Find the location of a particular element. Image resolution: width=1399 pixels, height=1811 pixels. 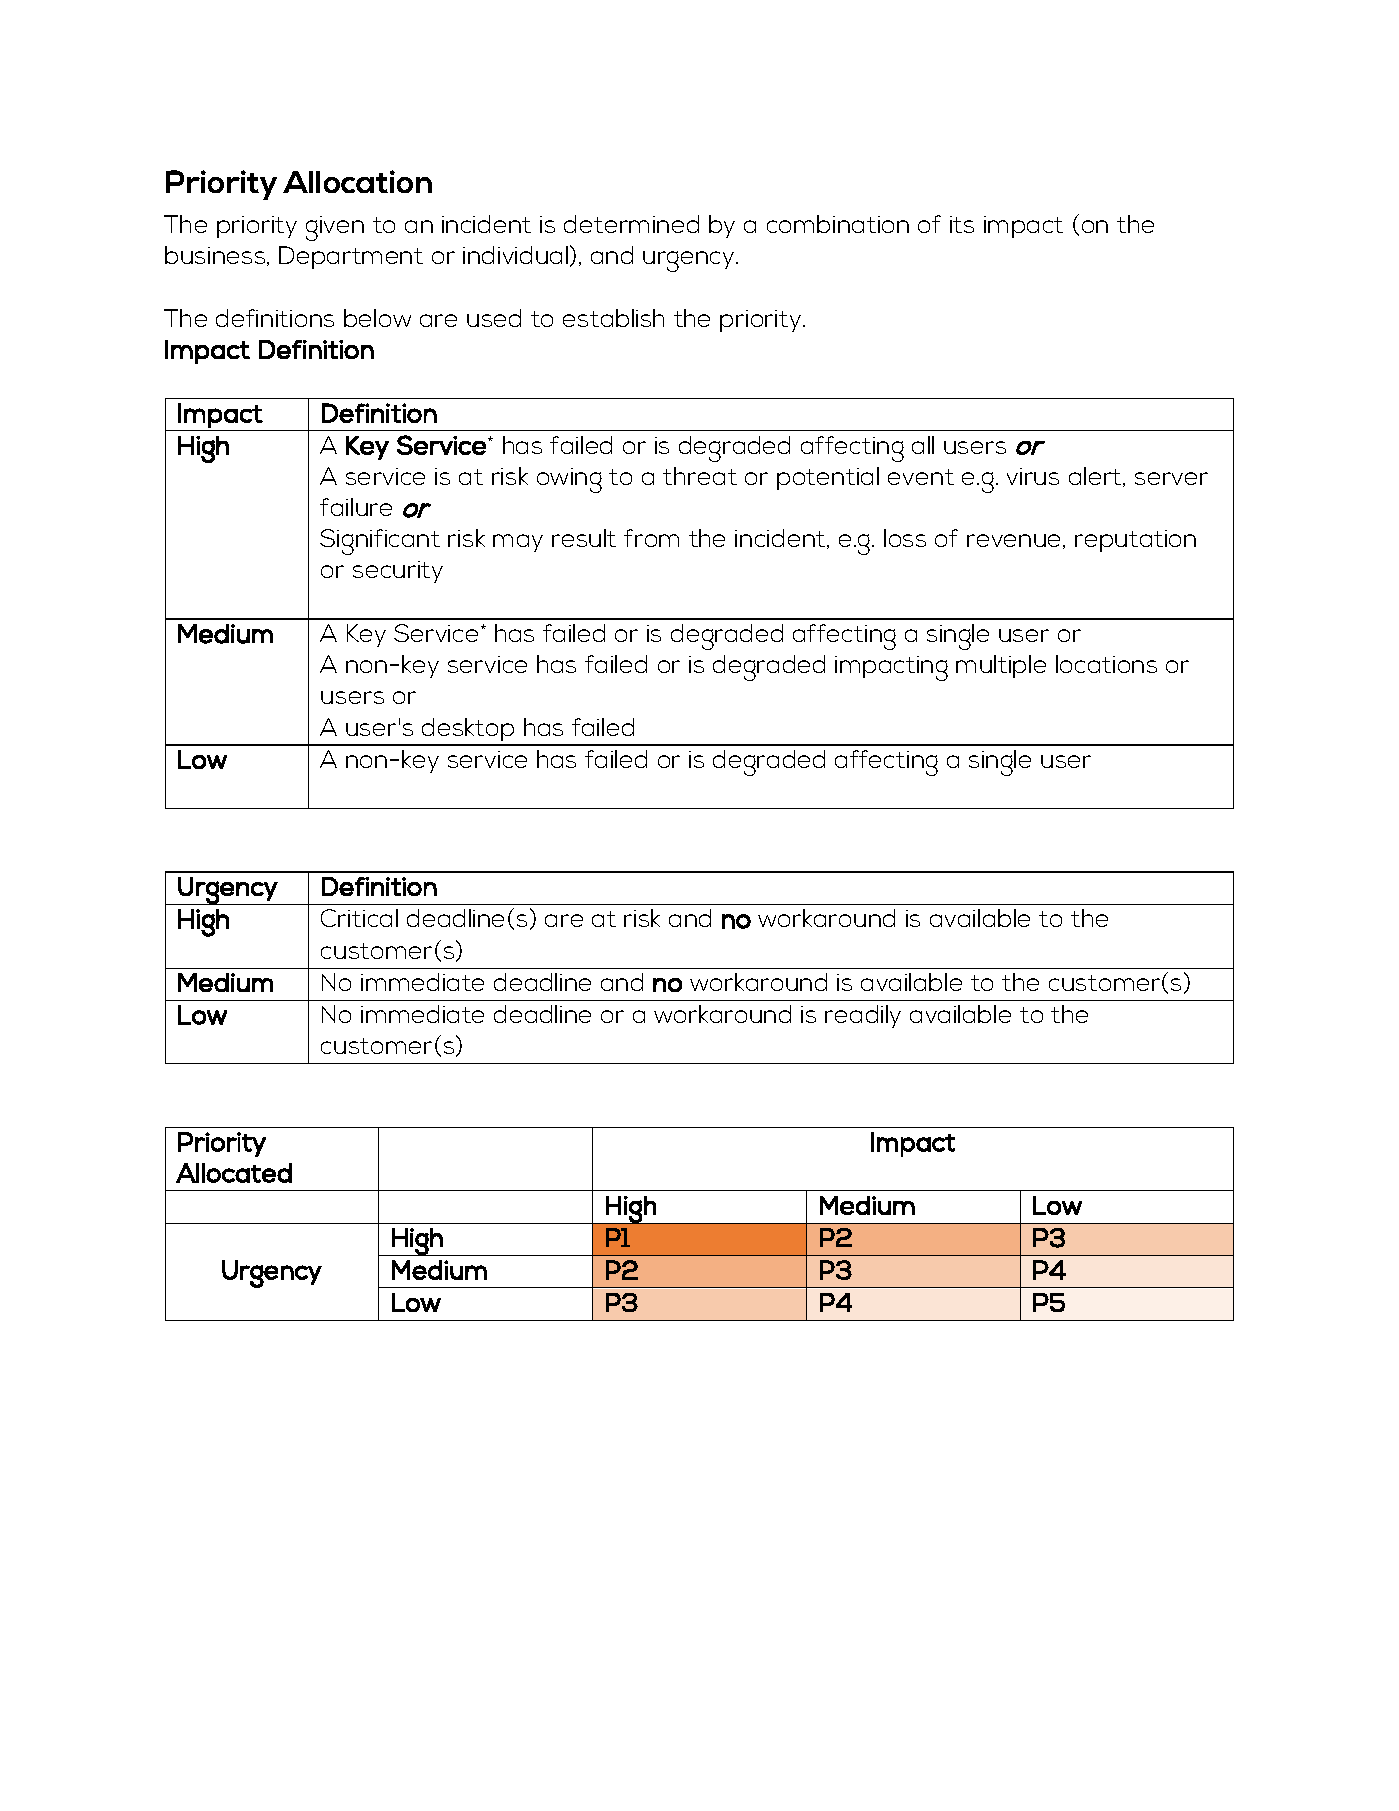

given is located at coordinates (335, 228).
